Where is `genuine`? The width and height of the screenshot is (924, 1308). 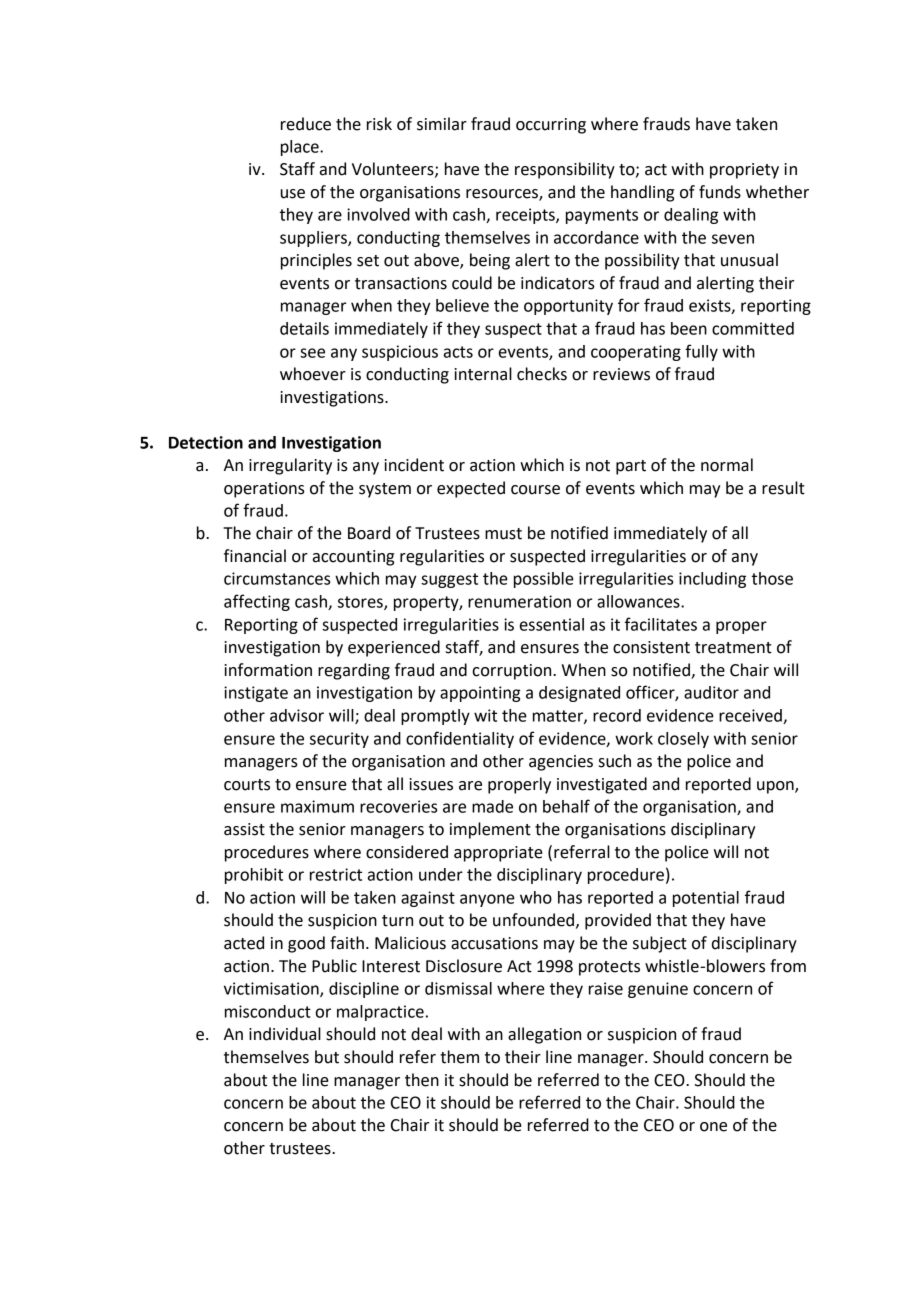
genuine is located at coordinates (658, 990).
